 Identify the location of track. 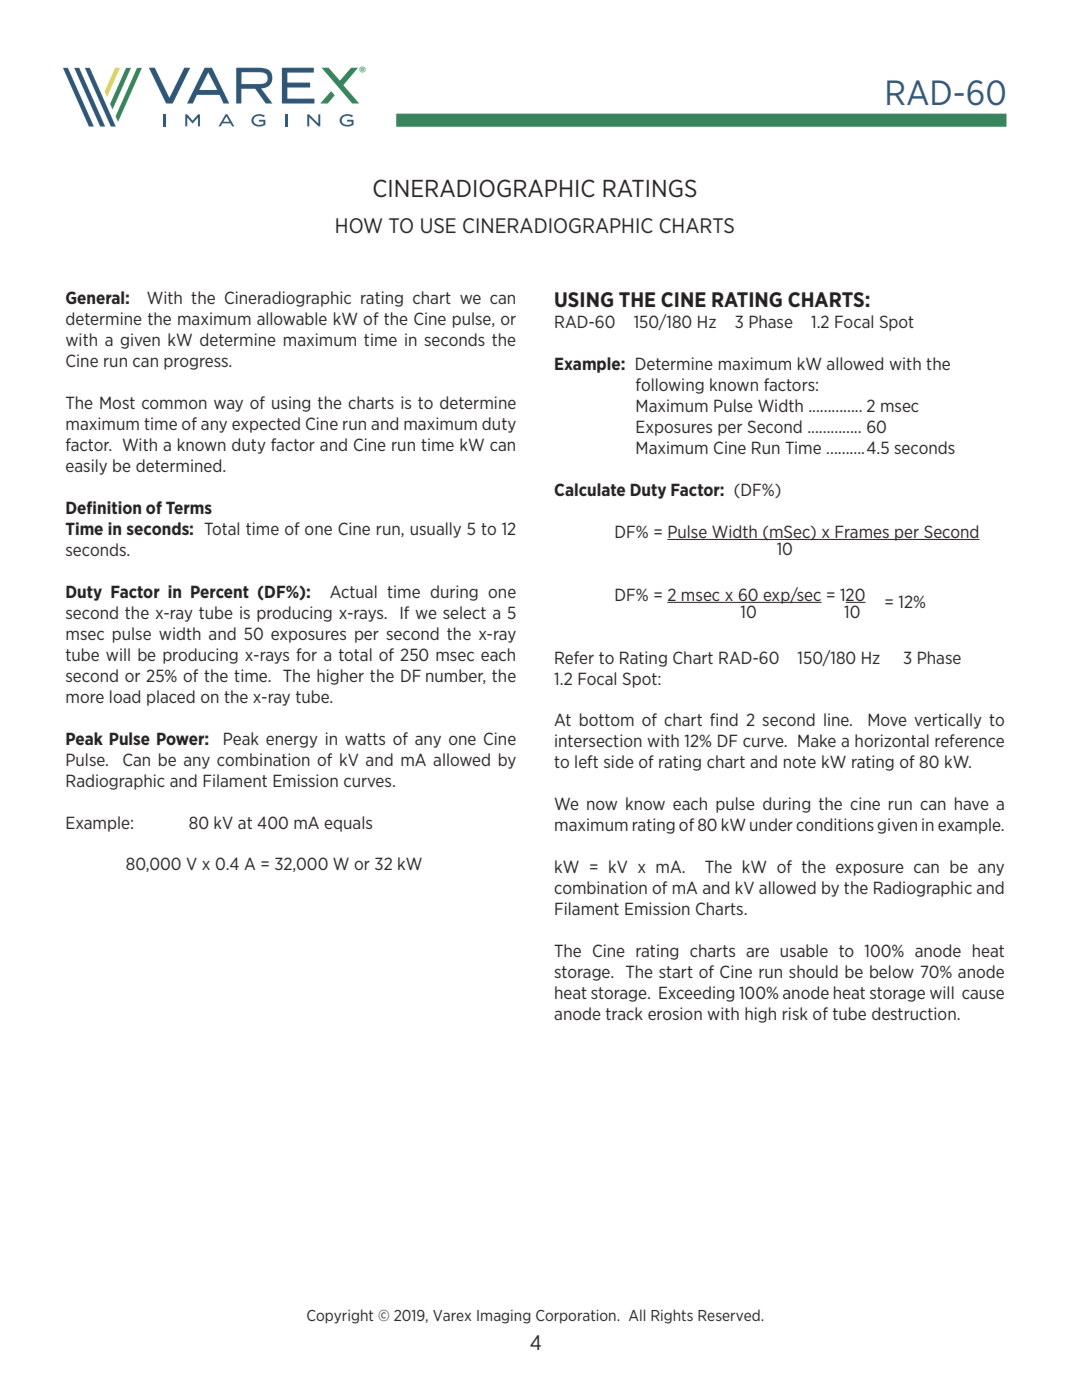
(624, 1013).
